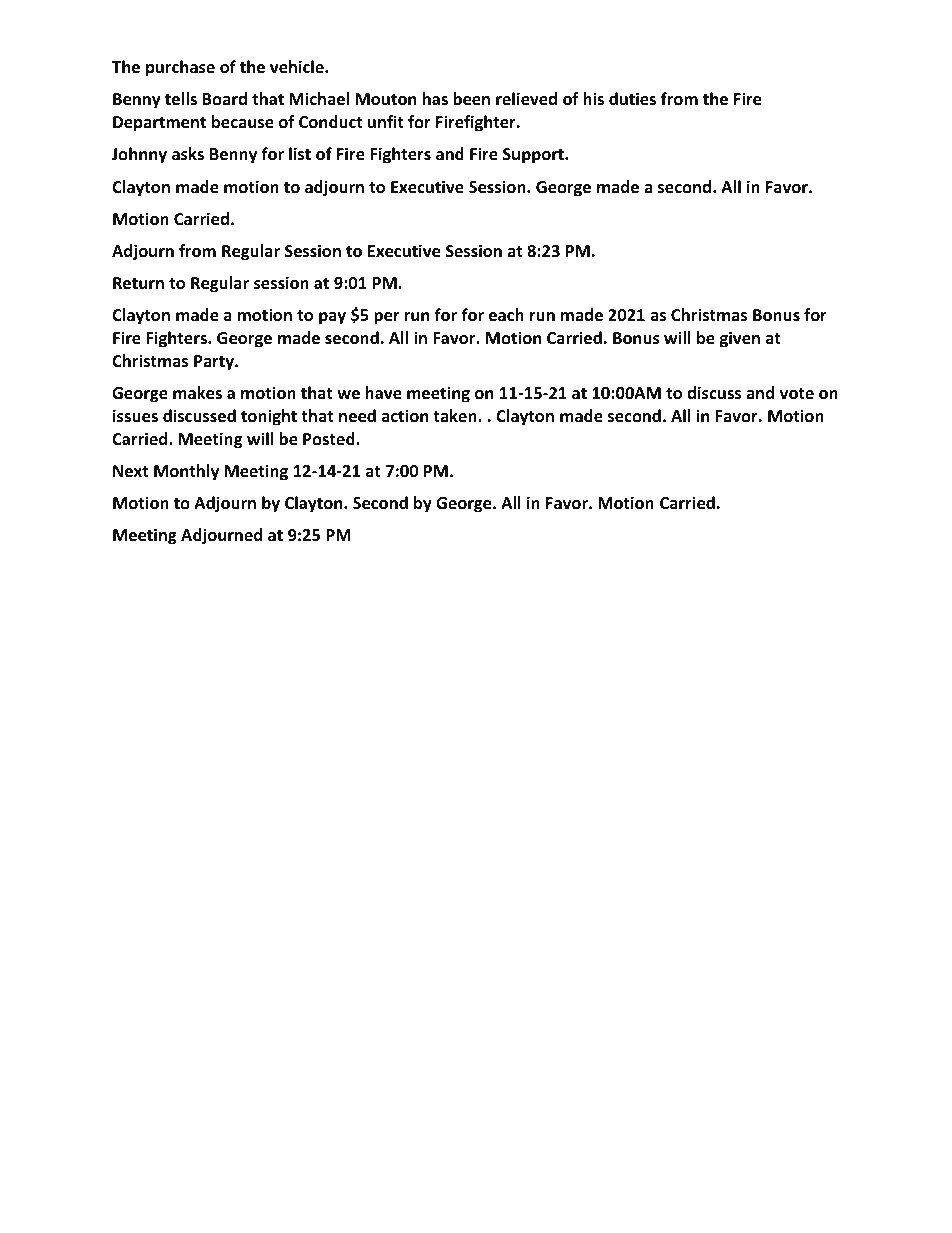  What do you see at coordinates (534, 156) in the screenshot?
I see `Support` at bounding box center [534, 156].
